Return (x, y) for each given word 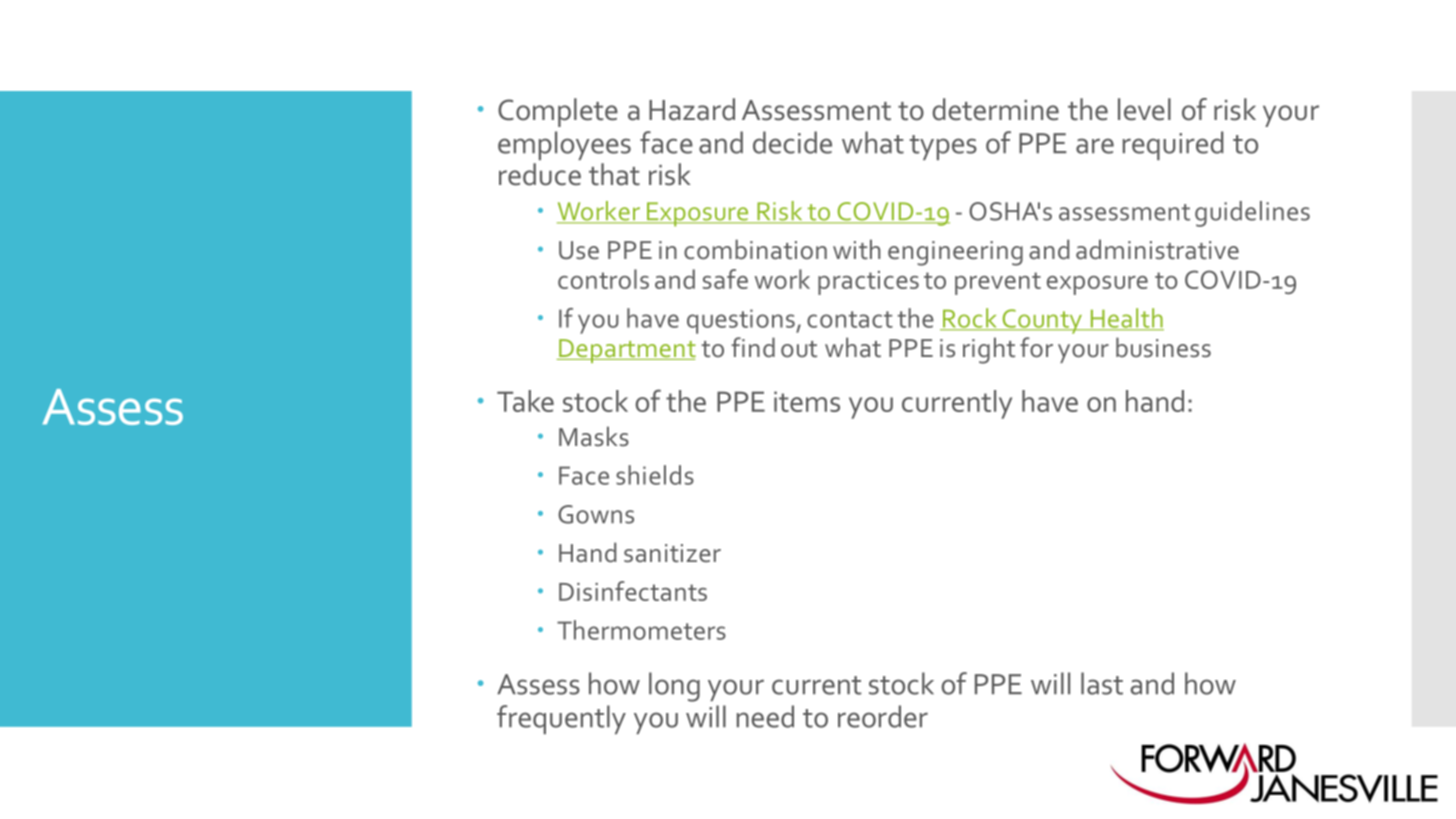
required (1173, 145)
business (1163, 347)
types (943, 147)
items (807, 401)
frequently (561, 719)
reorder (883, 716)
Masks (594, 436)
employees (564, 145)
